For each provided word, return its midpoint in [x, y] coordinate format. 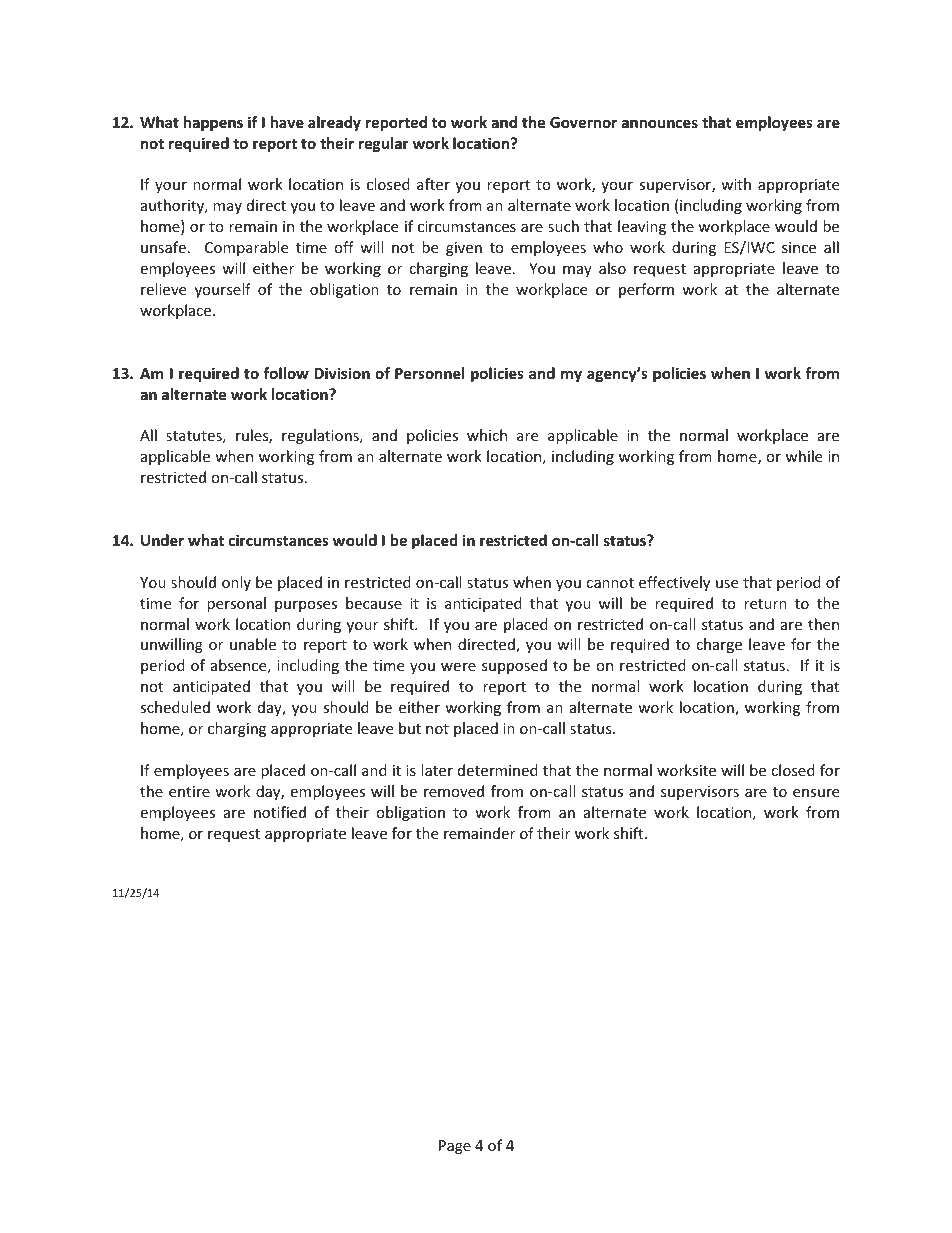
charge [719, 645]
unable [253, 644]
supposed [514, 666]
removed [454, 791]
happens [213, 123]
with [736, 184]
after [433, 184]
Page [455, 1147]
